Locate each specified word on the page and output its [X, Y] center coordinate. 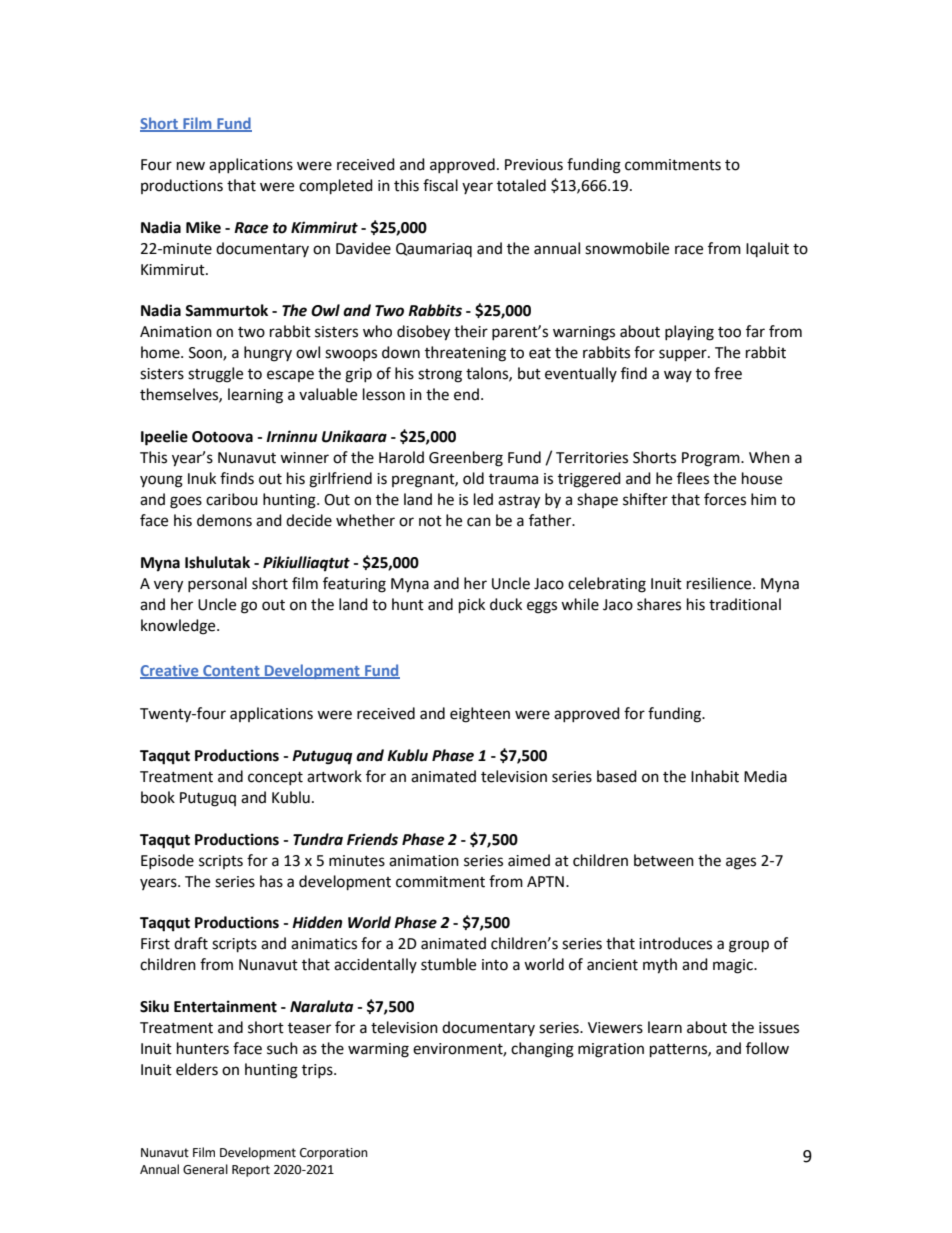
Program [712, 459]
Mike [203, 227]
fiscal [440, 185]
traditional [745, 604]
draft [191, 943]
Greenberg [466, 459]
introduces [675, 943]
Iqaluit [767, 249]
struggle [215, 375]
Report [251, 1171]
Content [231, 671]
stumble [448, 964]
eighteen [480, 715]
